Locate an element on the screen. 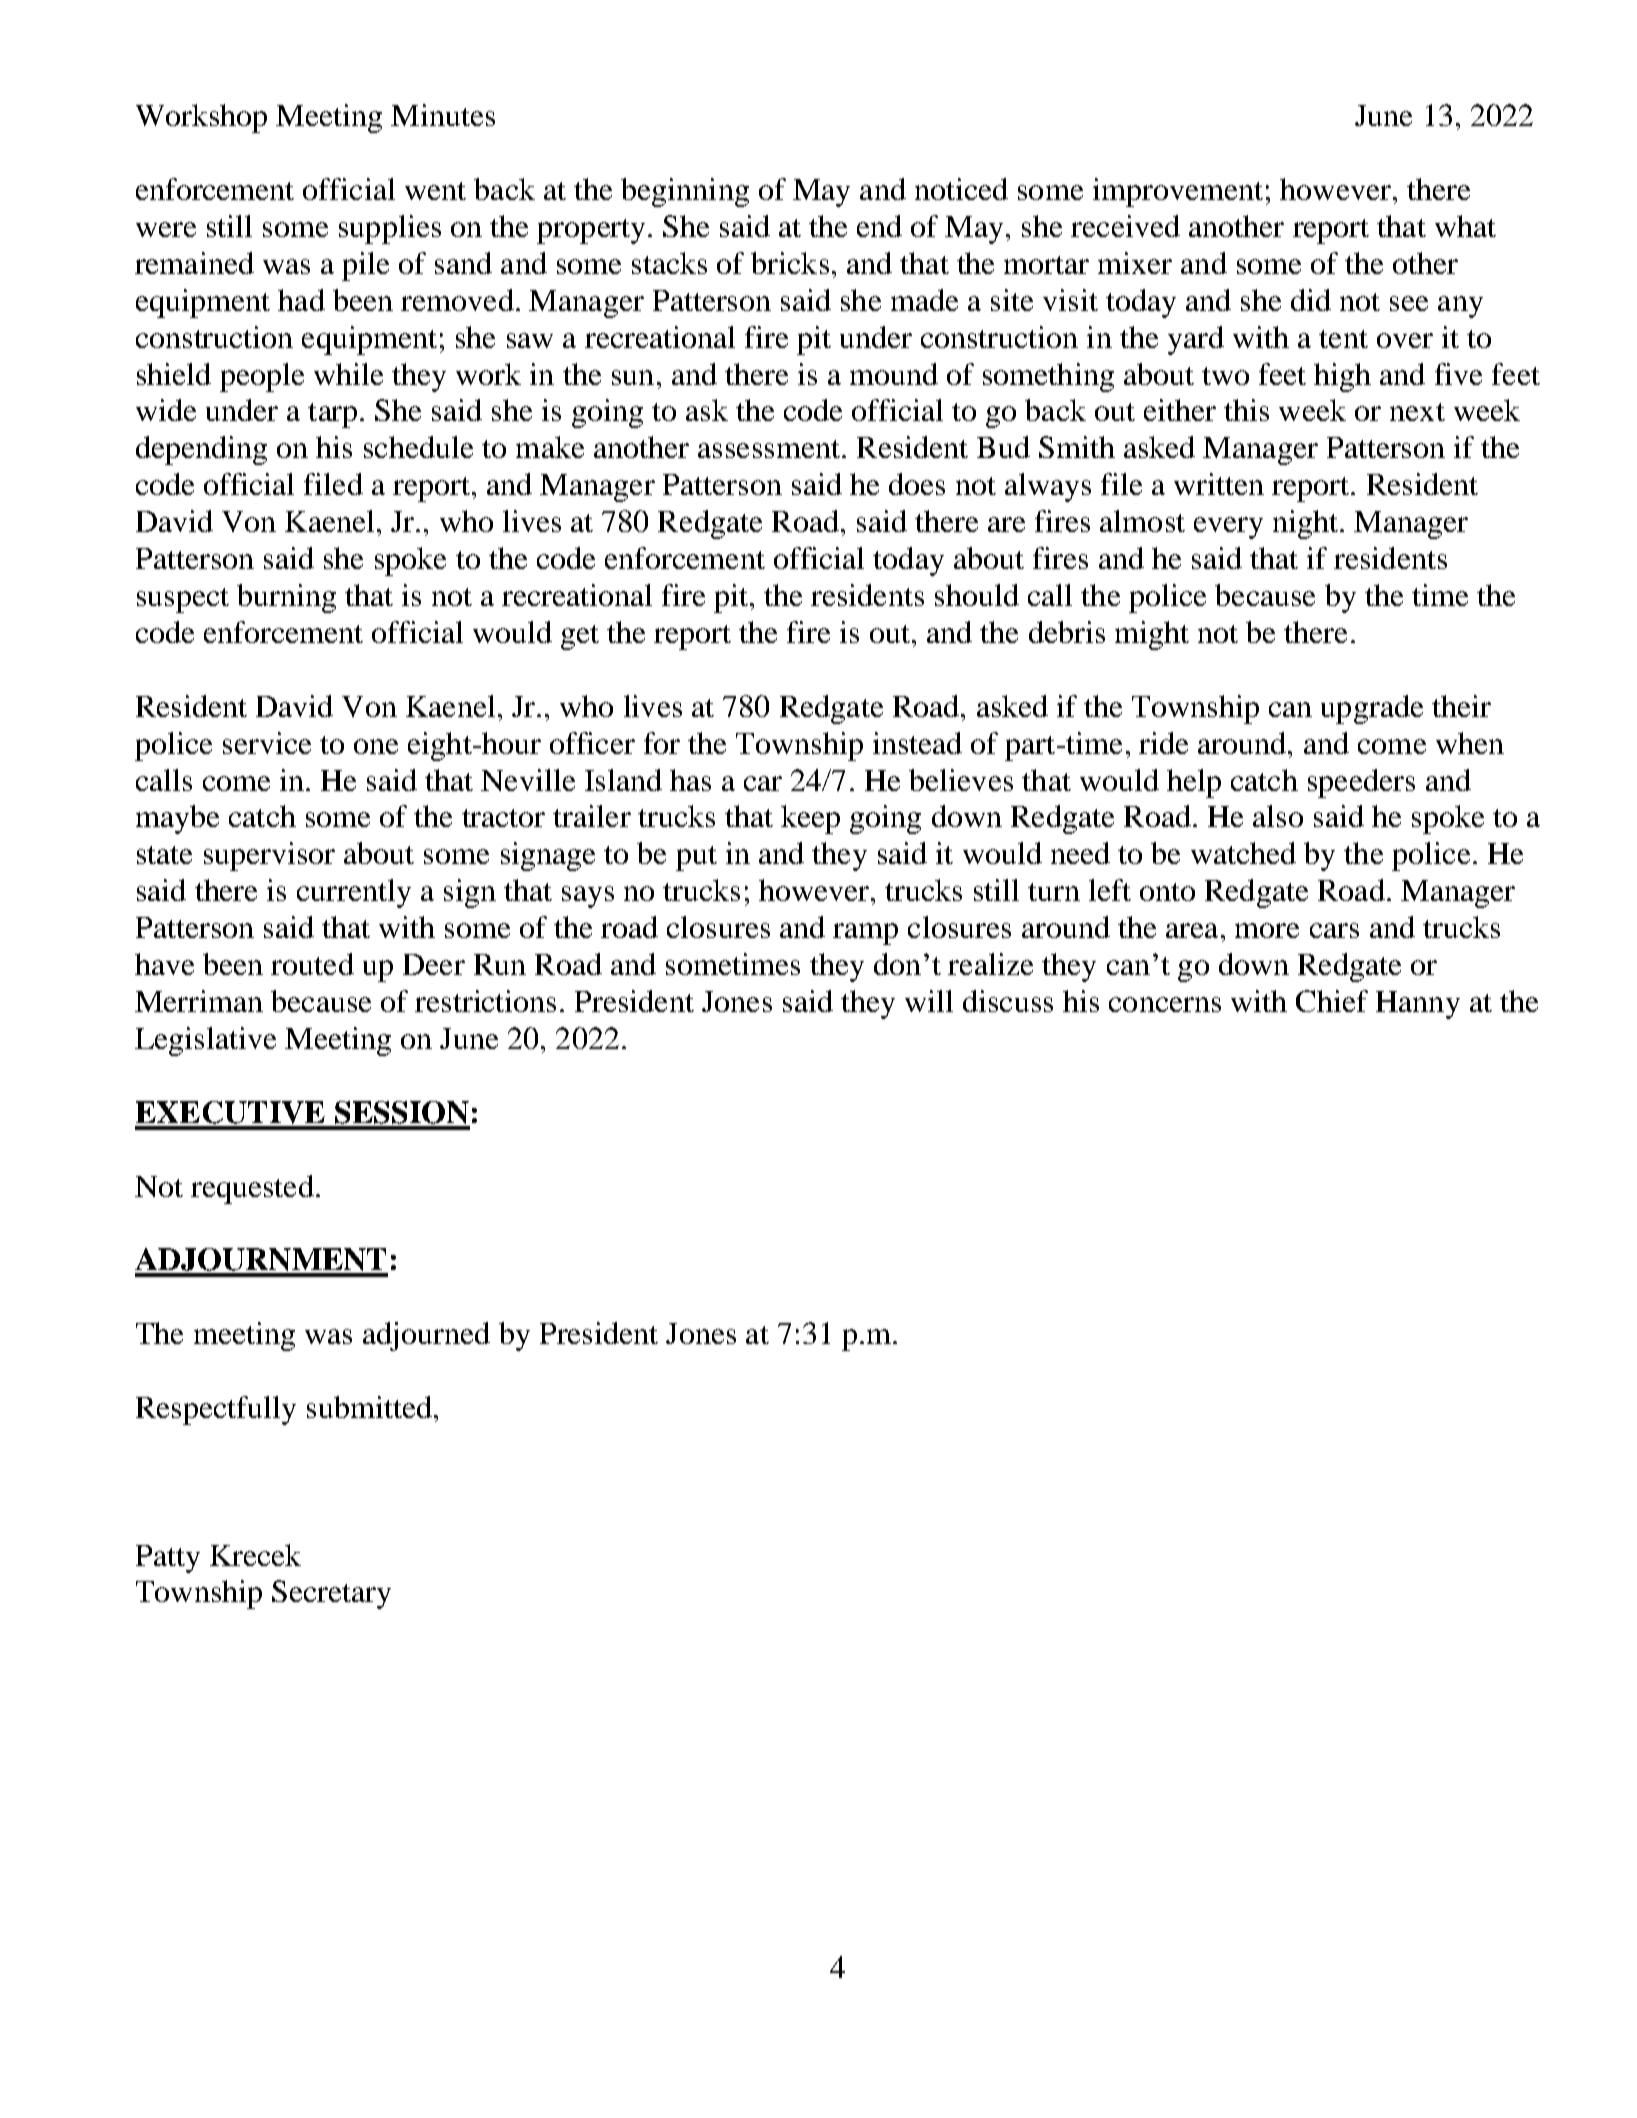  went is located at coordinates (435, 191).
